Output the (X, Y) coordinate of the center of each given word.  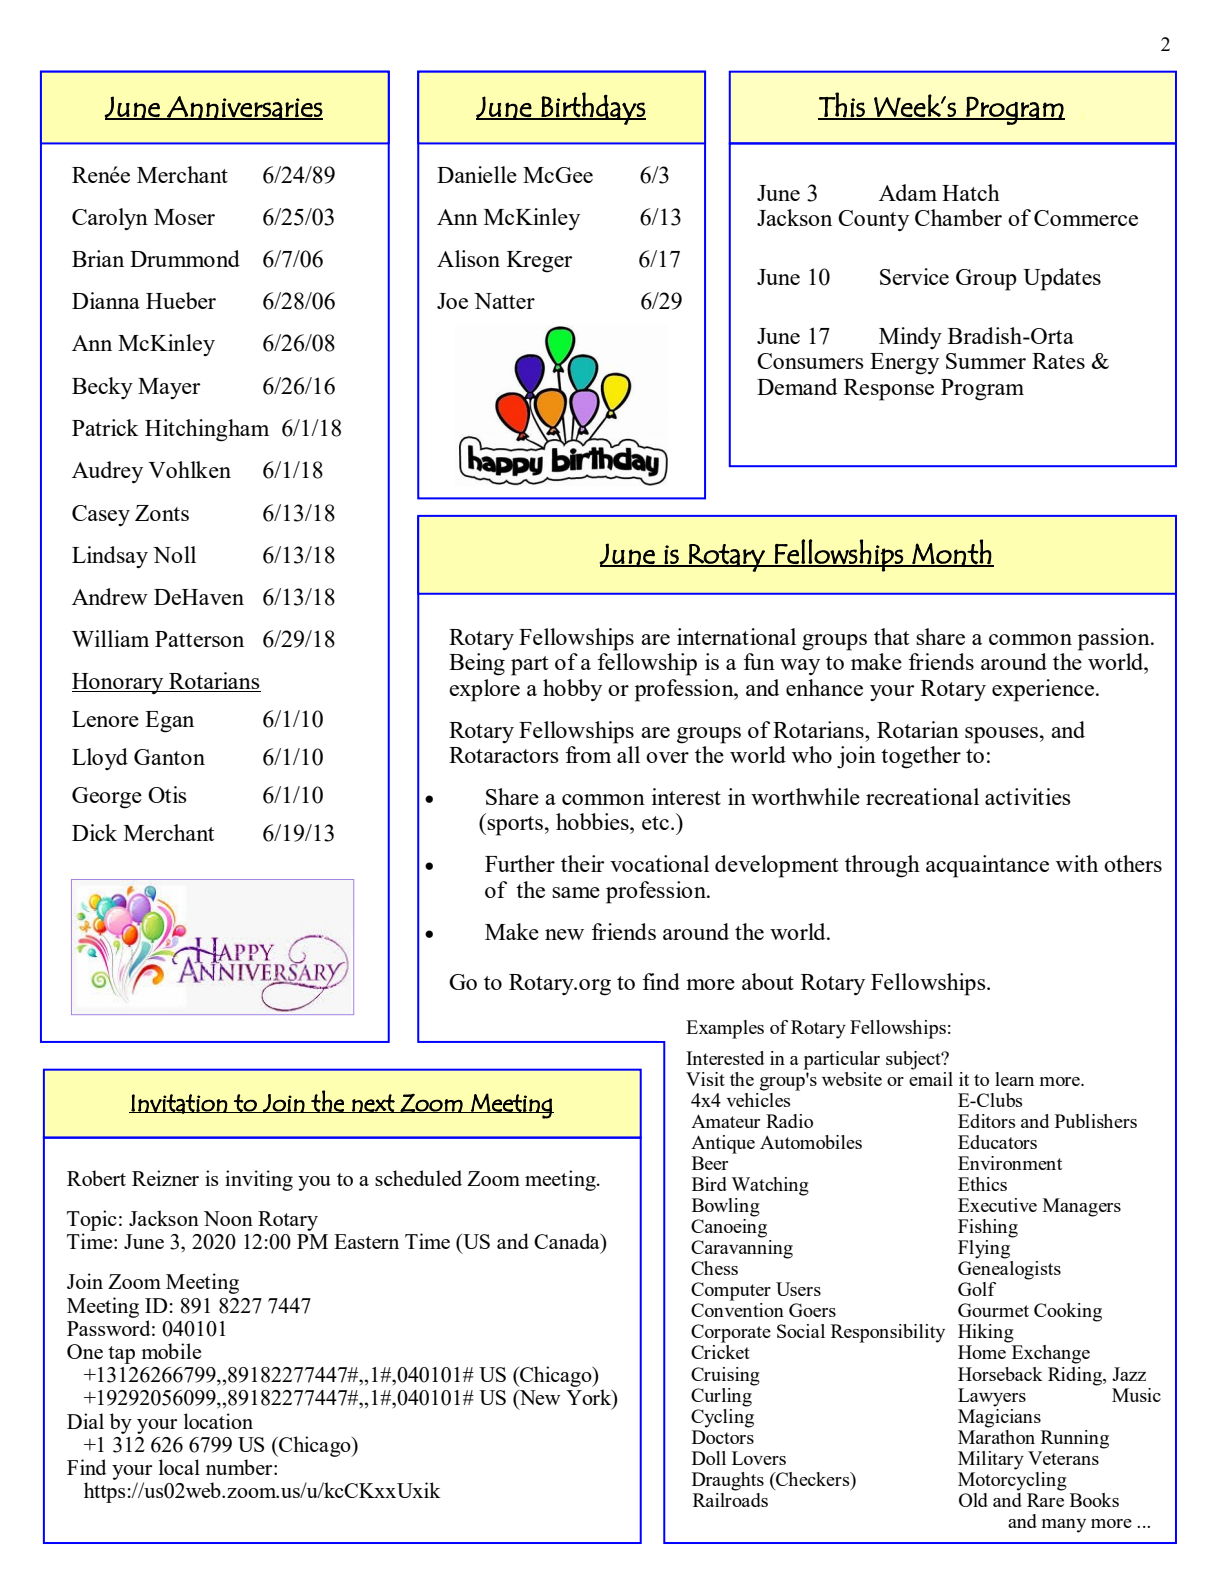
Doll (709, 1458)
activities (1028, 796)
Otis (167, 794)
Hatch (971, 192)
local (179, 1467)
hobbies (593, 821)
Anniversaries (244, 108)
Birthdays (593, 108)
